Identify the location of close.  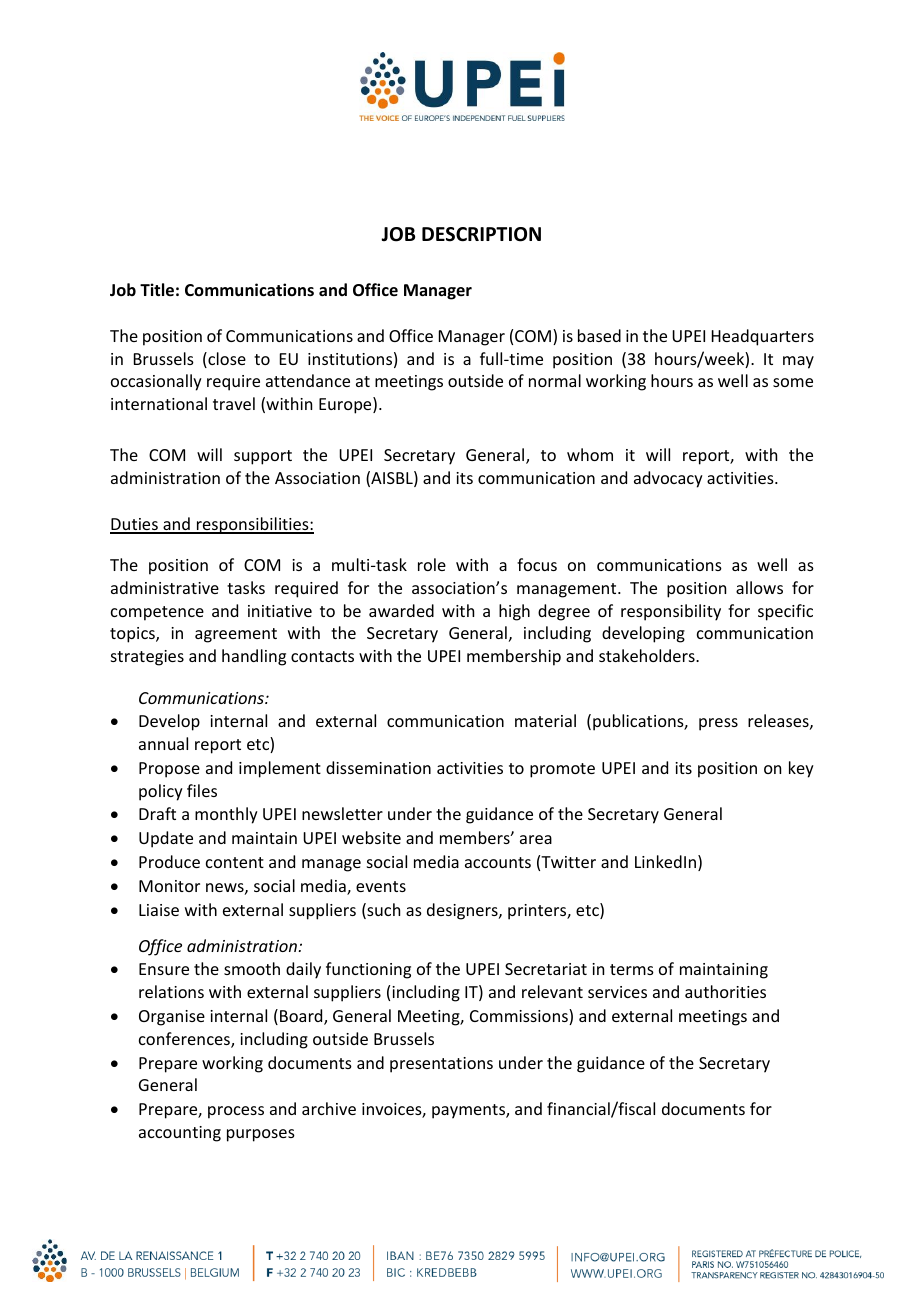
(226, 360).
